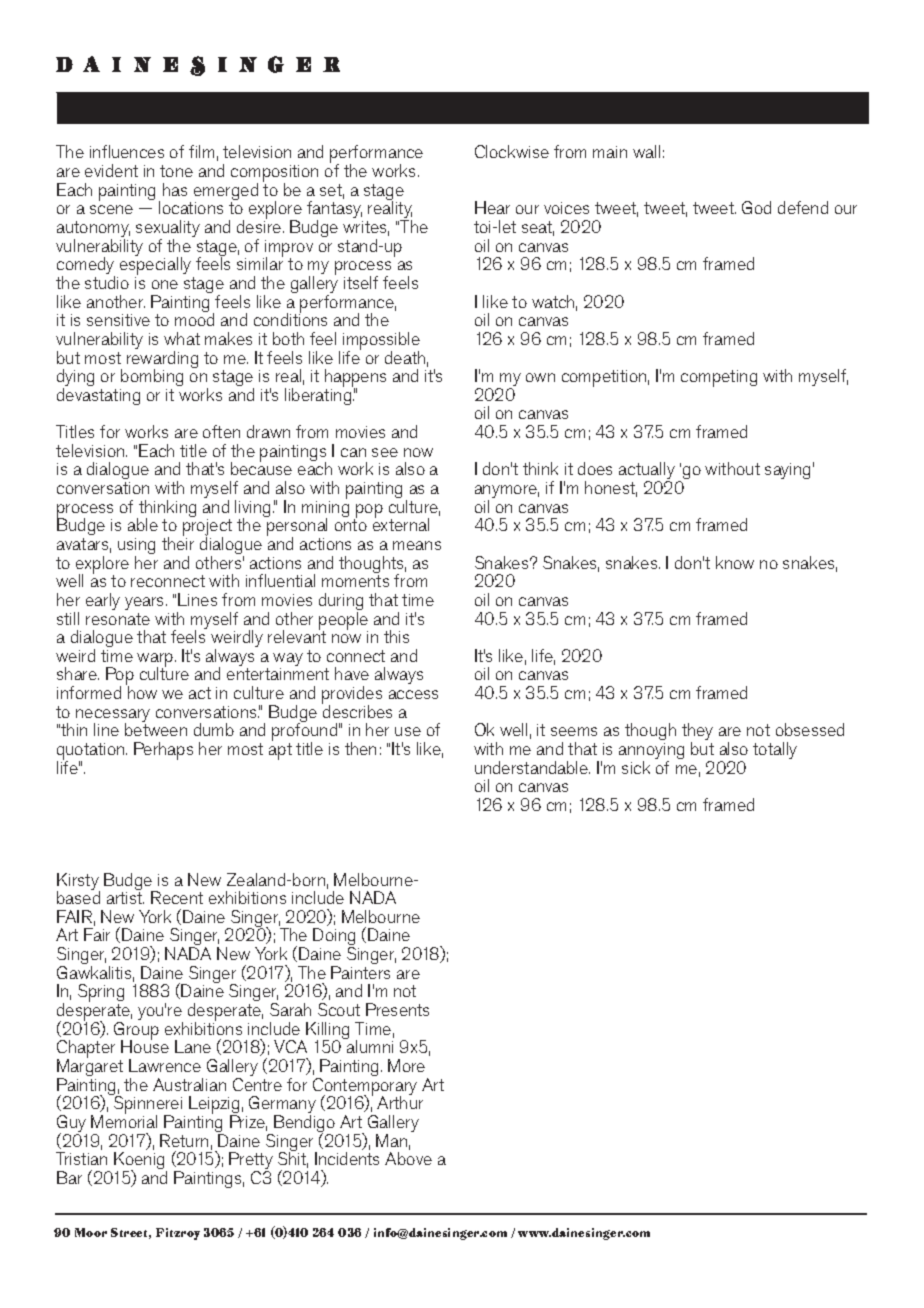  Describe the element at coordinates (413, 694) in the screenshot. I see `access` at that location.
